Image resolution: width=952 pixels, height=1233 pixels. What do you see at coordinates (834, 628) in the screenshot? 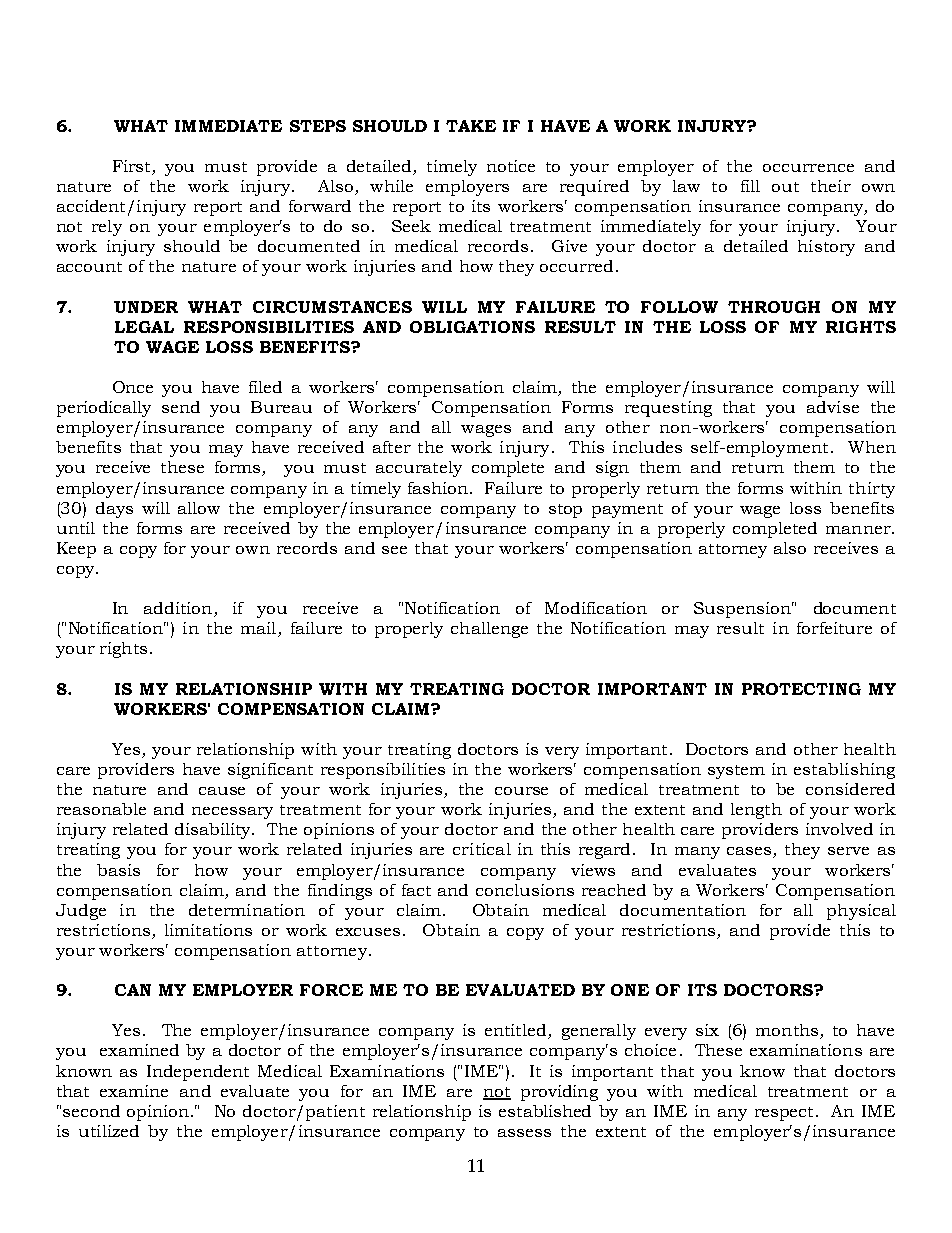
I see `forfeiture` at bounding box center [834, 628].
